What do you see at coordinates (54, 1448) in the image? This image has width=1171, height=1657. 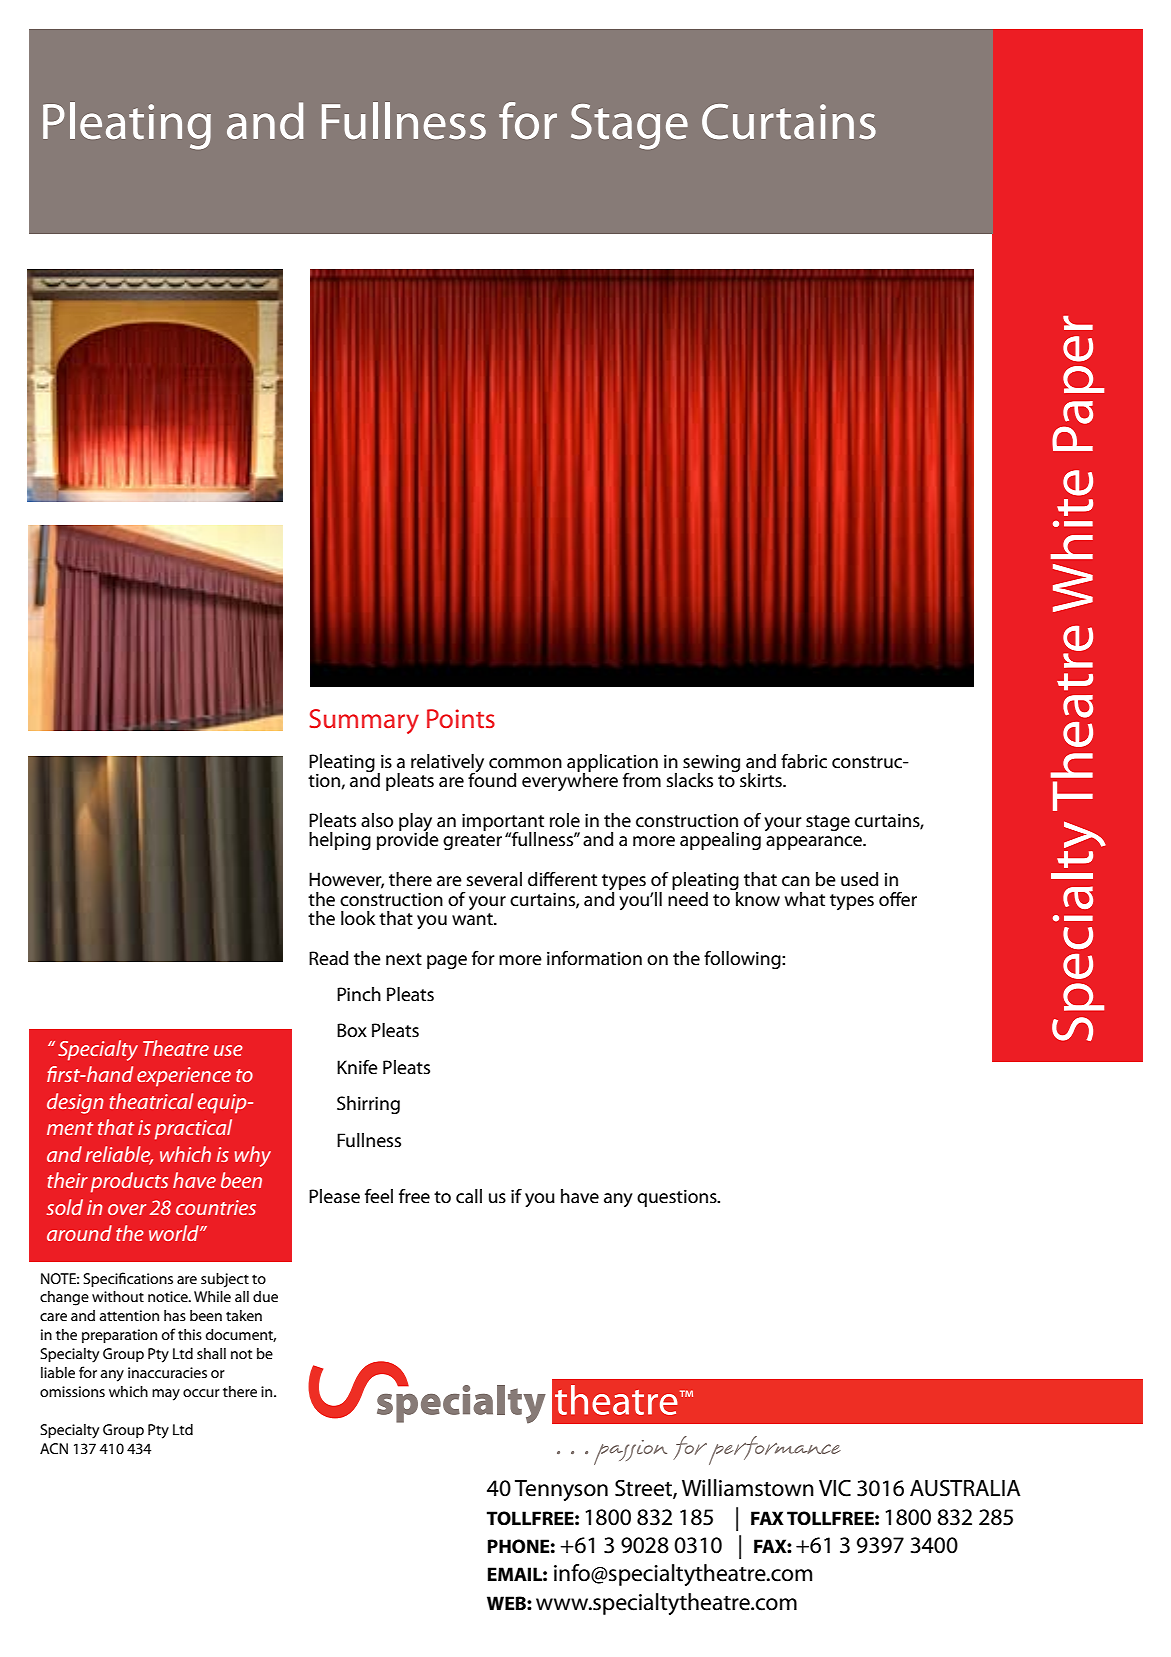 I see `ACN` at bounding box center [54, 1448].
